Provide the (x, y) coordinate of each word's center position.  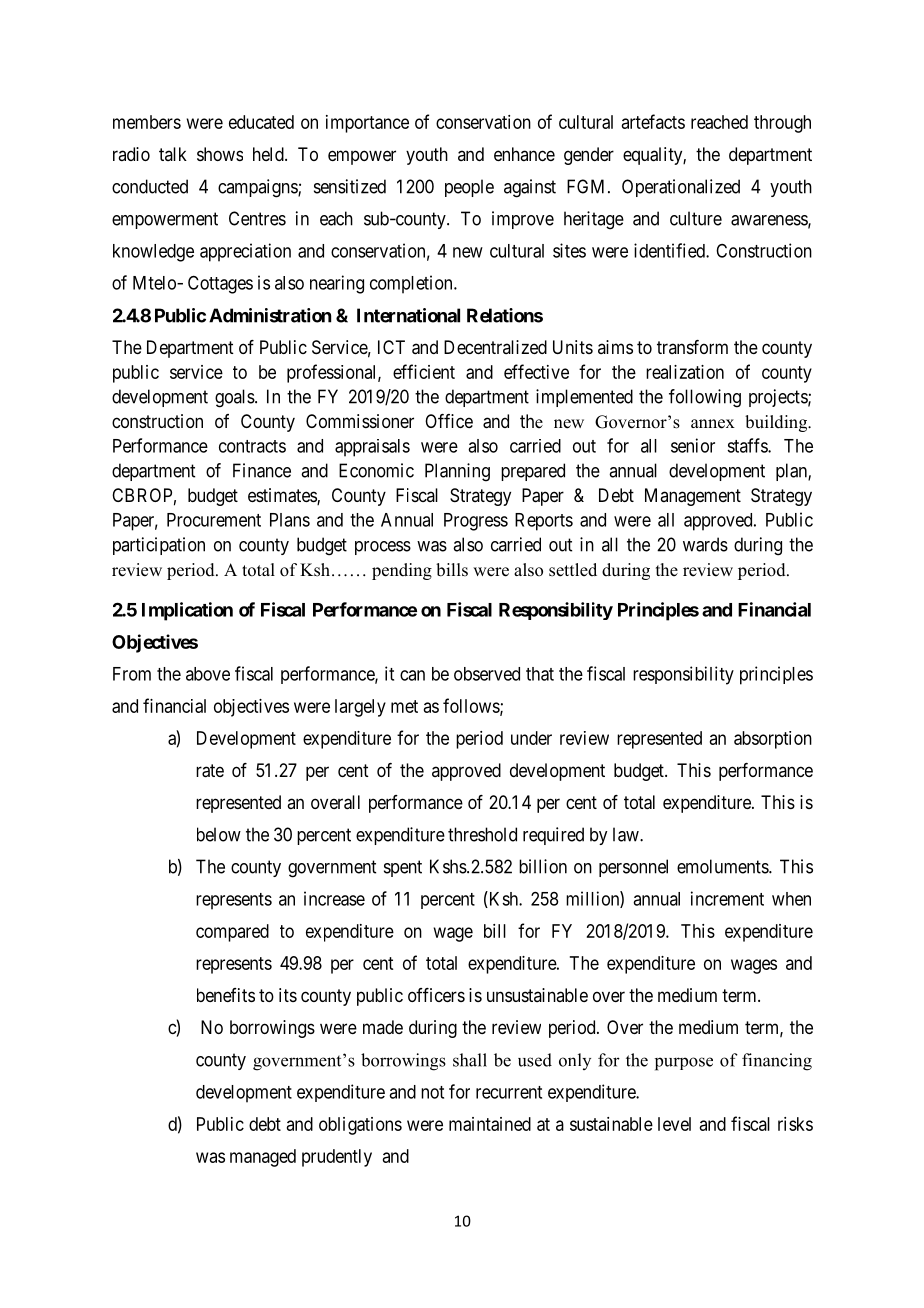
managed (263, 1158)
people (469, 188)
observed (487, 674)
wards (705, 544)
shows (220, 154)
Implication (187, 611)
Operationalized (681, 188)
